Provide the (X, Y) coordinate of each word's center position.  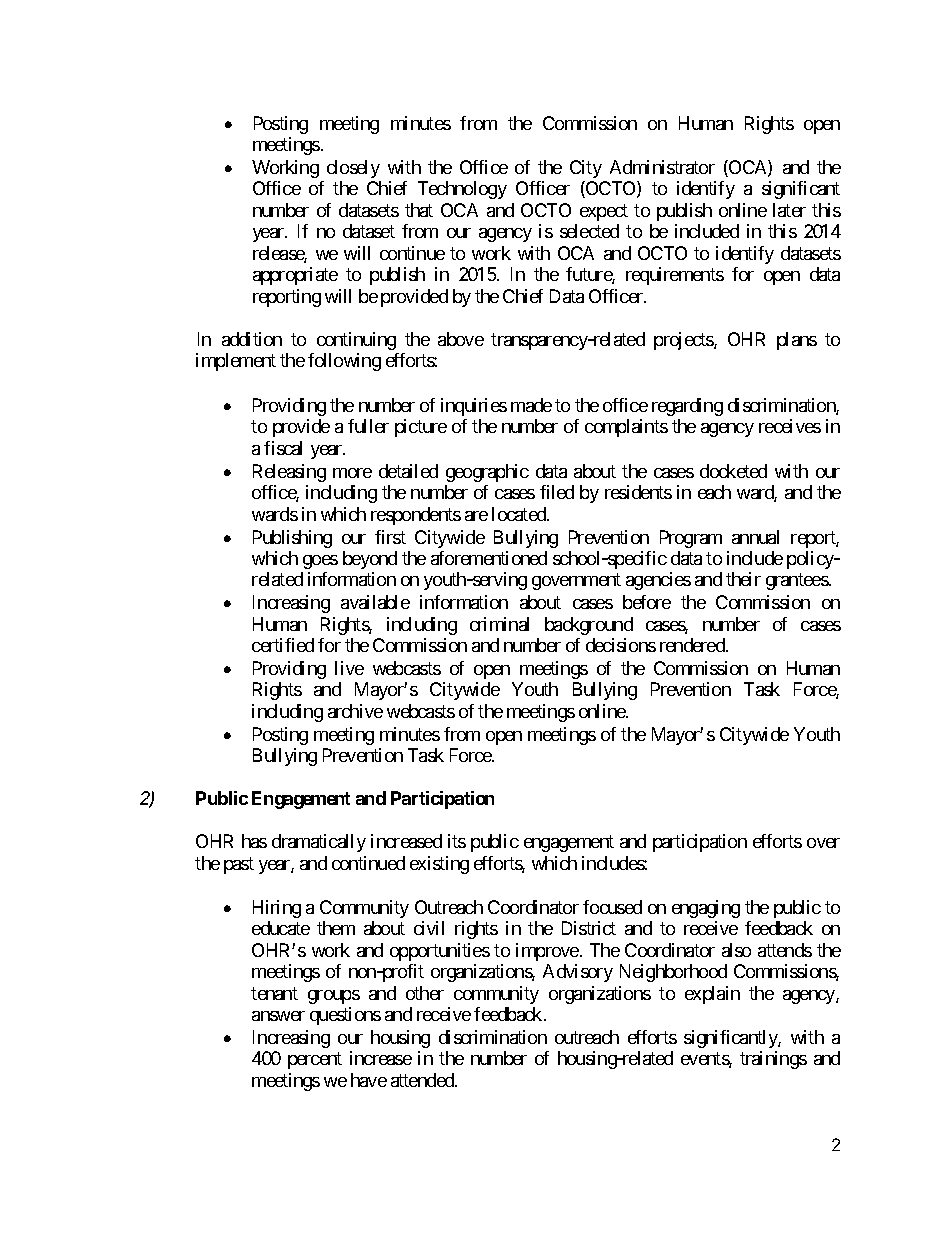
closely (353, 169)
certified (283, 645)
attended (423, 1080)
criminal (499, 624)
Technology (462, 190)
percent (315, 1061)
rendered (693, 645)
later (789, 210)
